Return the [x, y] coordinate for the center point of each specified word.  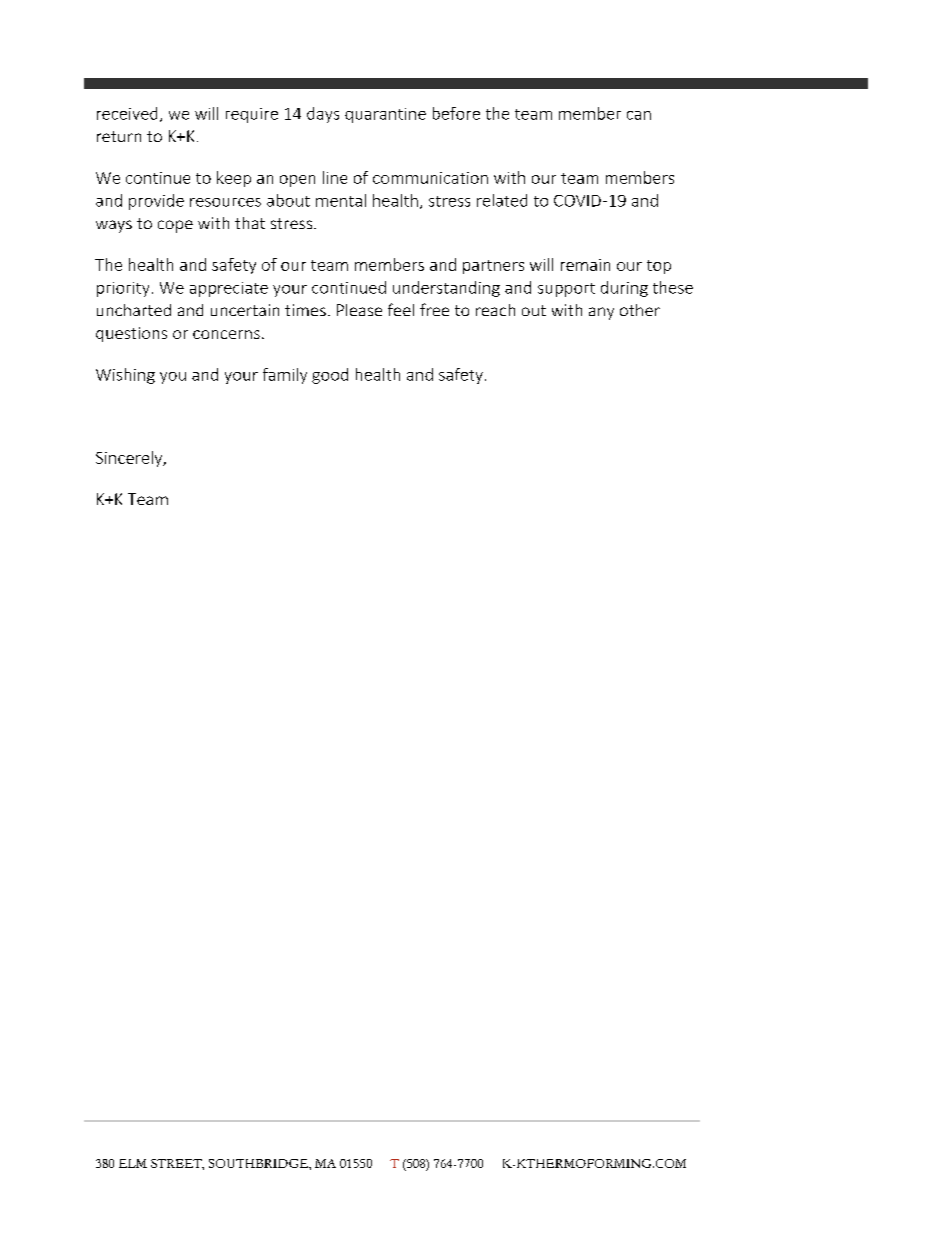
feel [401, 309]
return [119, 136]
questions [131, 334]
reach [495, 310]
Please [359, 310]
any [601, 313]
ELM [133, 1163]
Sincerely [130, 459]
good [330, 376]
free [434, 309]
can [639, 115]
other [640, 310]
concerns [226, 334]
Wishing [125, 376]
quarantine [385, 115]
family [285, 376]
